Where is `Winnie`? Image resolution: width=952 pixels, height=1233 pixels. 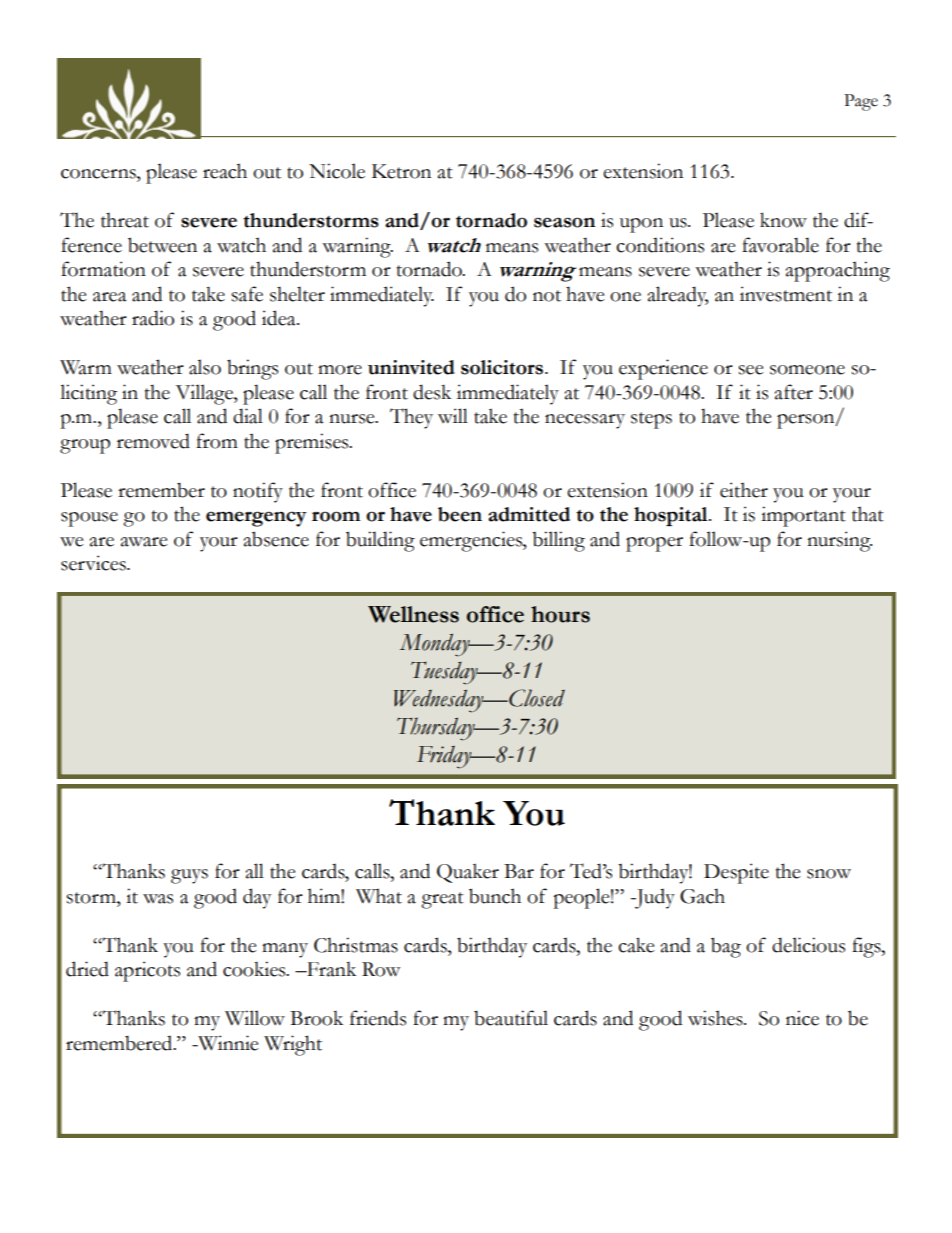 Winnie is located at coordinates (227, 1043).
